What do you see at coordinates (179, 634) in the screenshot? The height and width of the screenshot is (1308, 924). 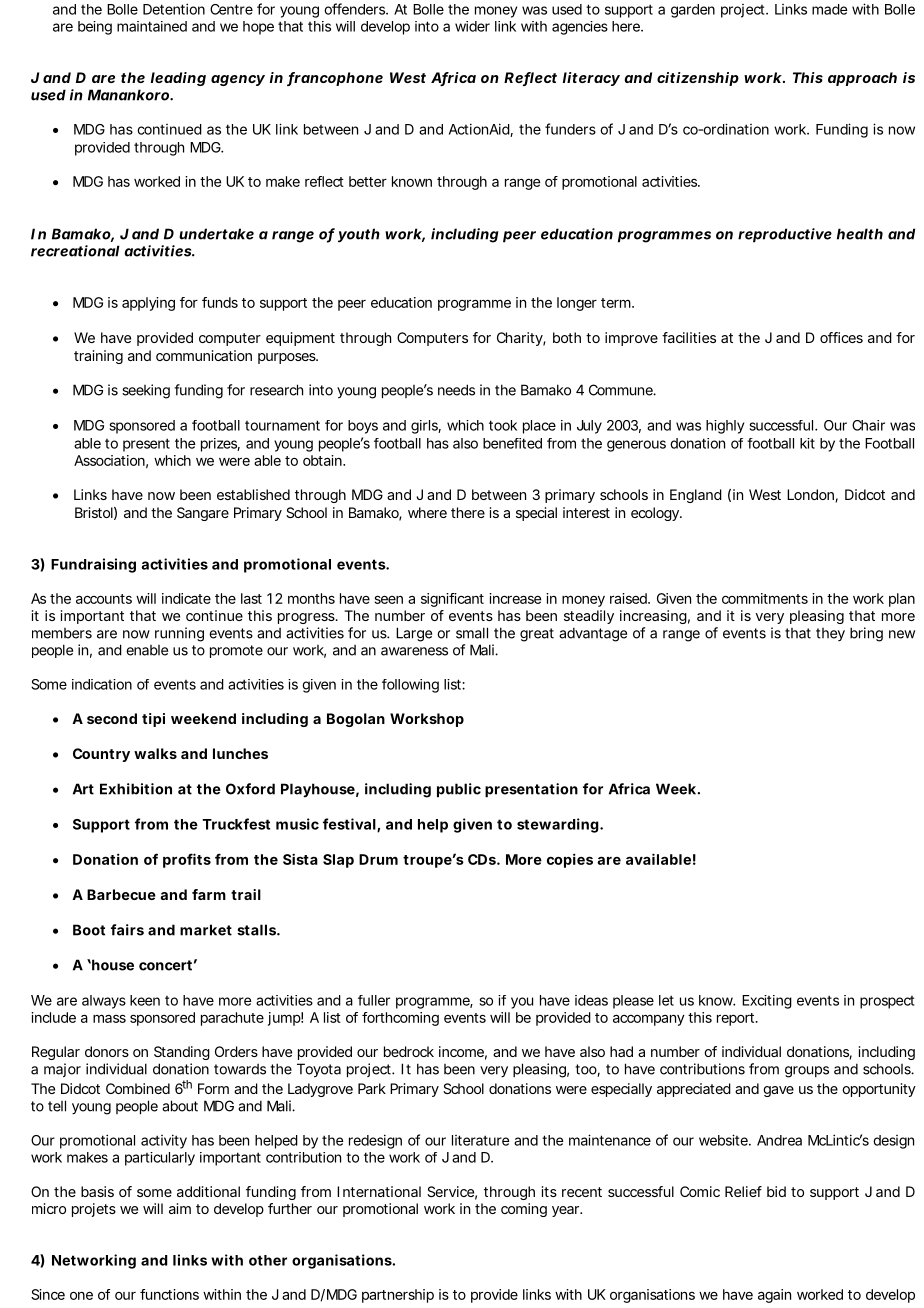 I see `running` at bounding box center [179, 634].
